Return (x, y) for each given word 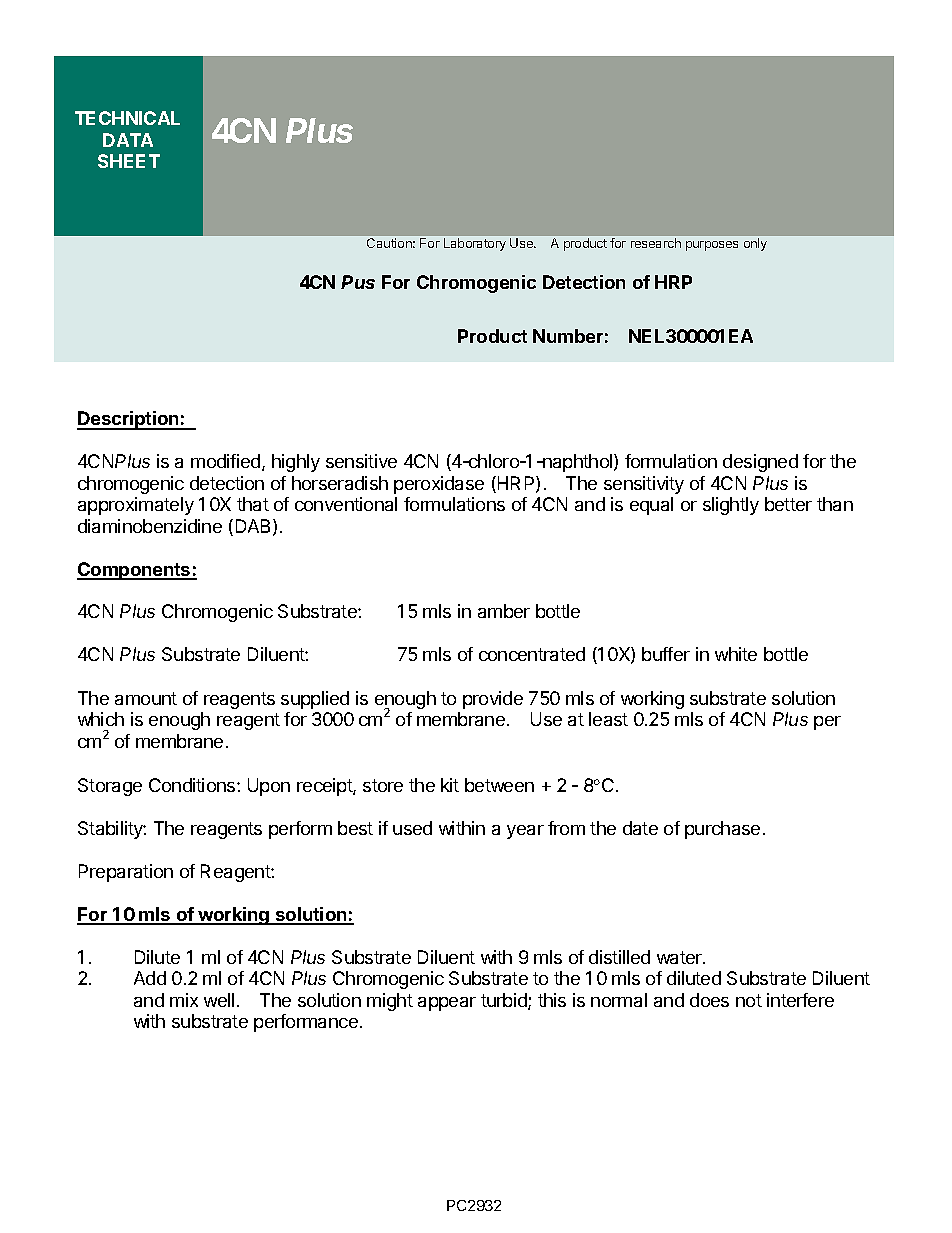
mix (184, 1000)
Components (135, 571)
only (755, 244)
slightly (731, 506)
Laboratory (475, 244)
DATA (128, 140)
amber (504, 611)
